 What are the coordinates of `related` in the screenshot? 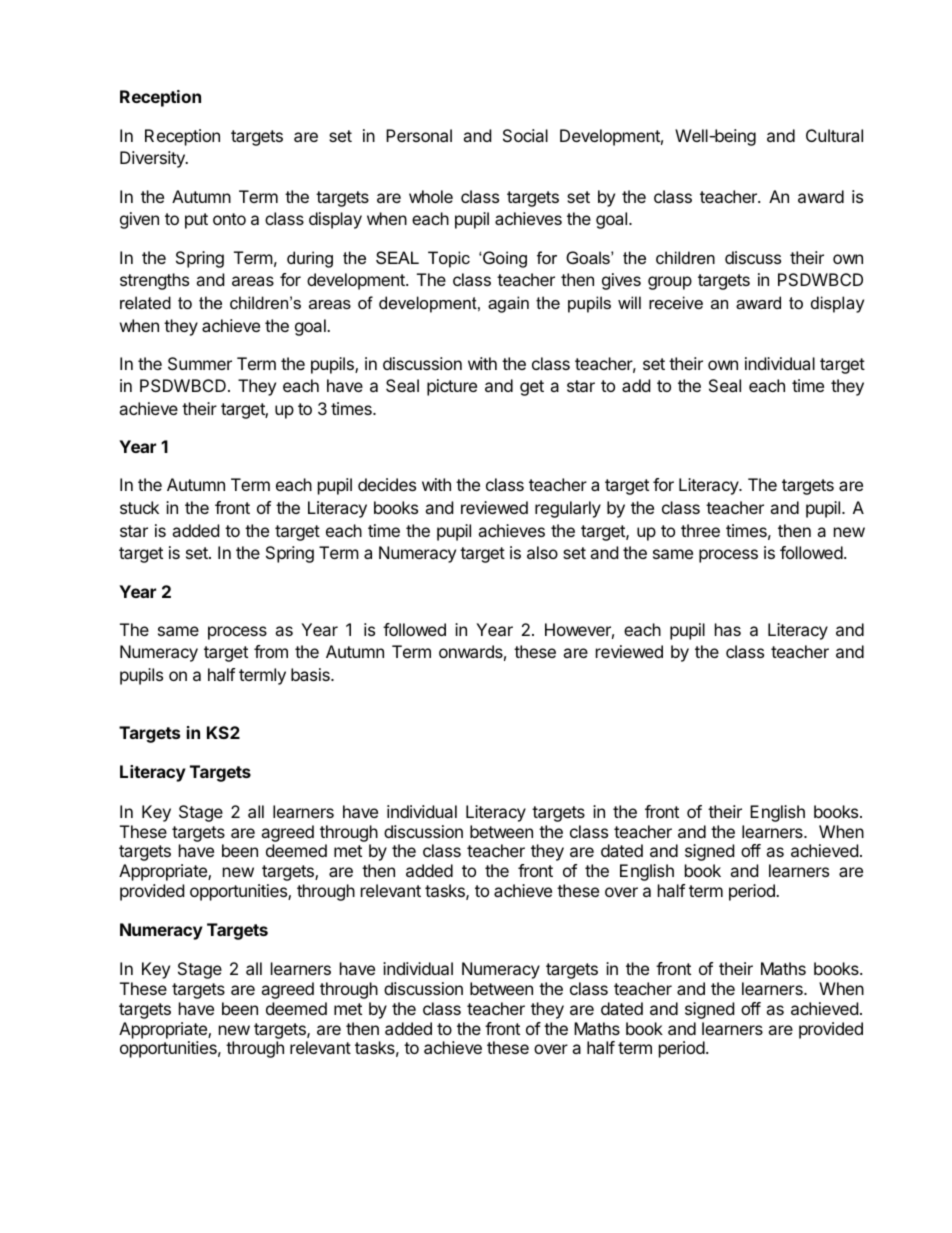 It's located at (145, 302).
